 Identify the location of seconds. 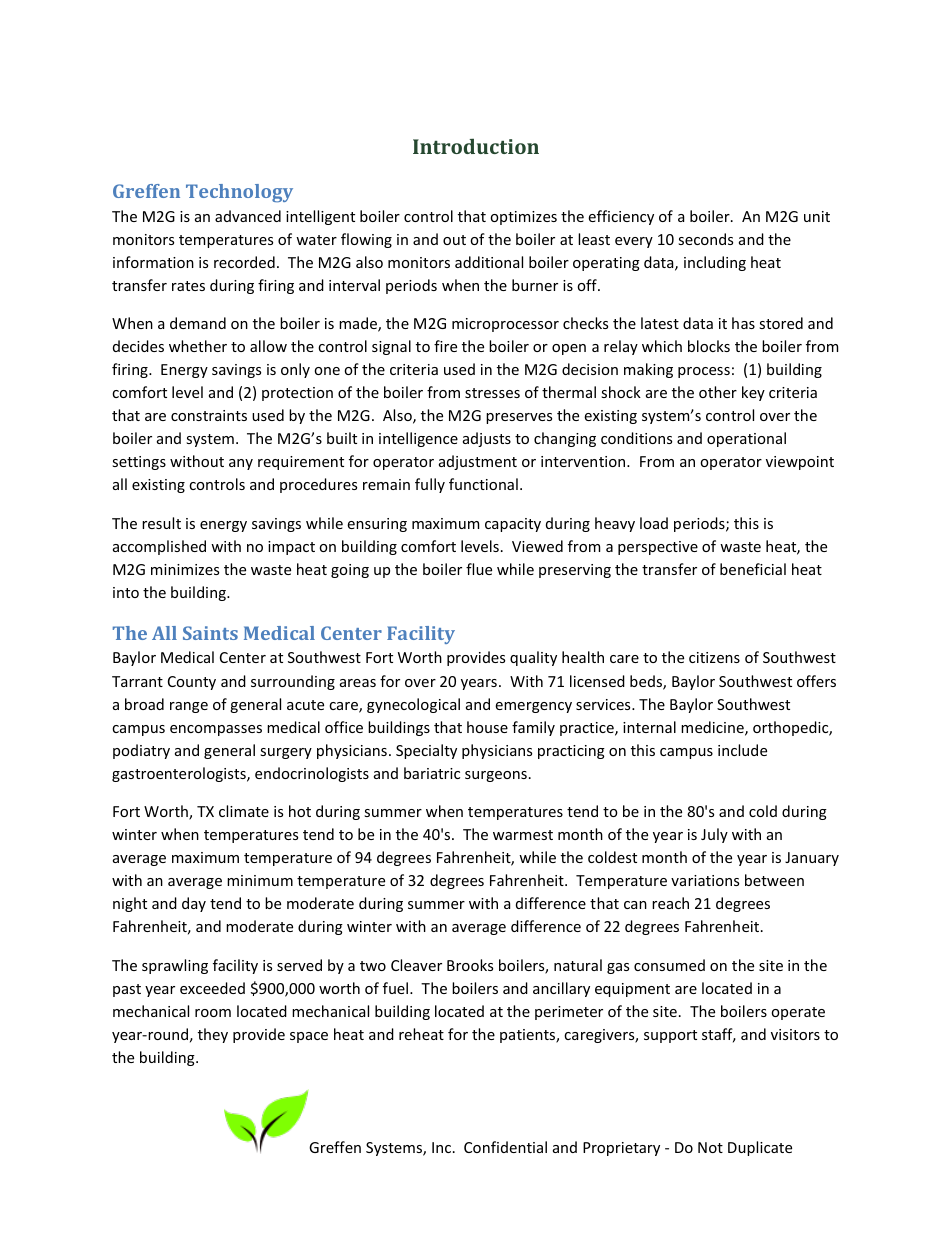
(705, 239).
